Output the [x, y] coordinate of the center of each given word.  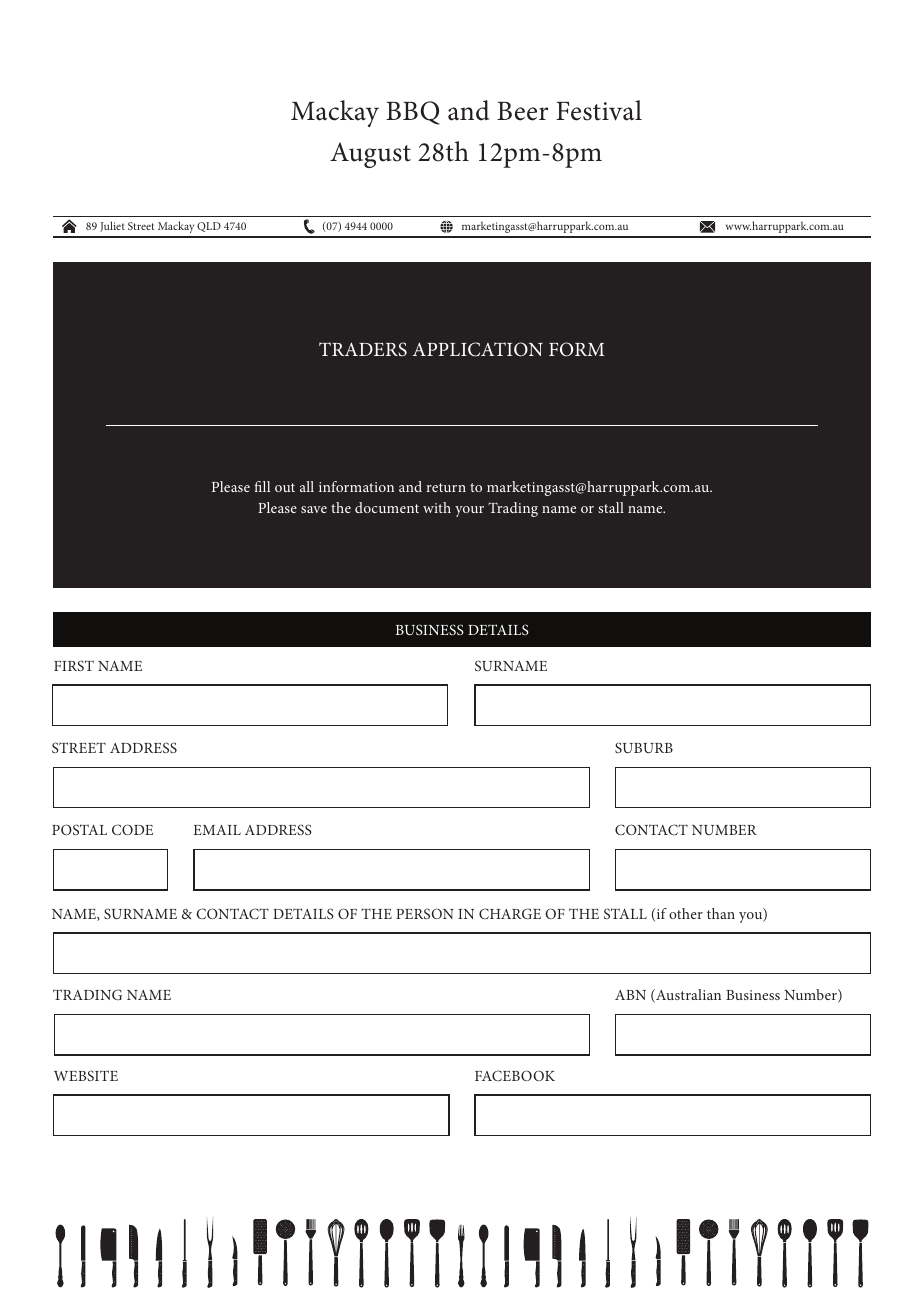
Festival [599, 110]
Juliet [112, 226]
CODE [132, 829]
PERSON [425, 913]
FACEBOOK [515, 1075]
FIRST [74, 665]
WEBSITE [86, 1075]
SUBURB [644, 747]
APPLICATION [478, 349]
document [387, 507]
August [370, 155]
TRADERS [363, 349]
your [469, 511]
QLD [209, 227]
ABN [630, 995]
